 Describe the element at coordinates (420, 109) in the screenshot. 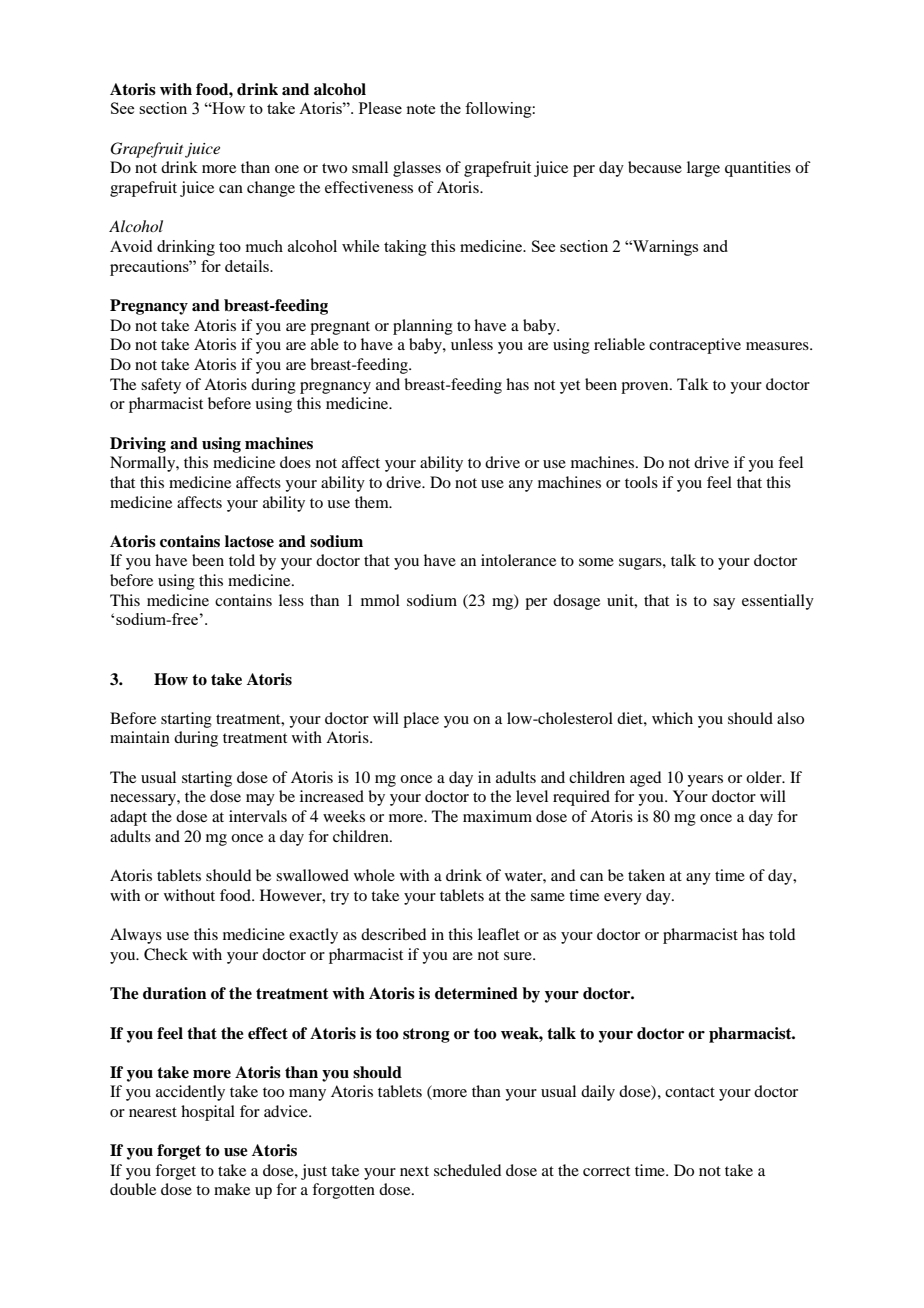

I see `note` at that location.
